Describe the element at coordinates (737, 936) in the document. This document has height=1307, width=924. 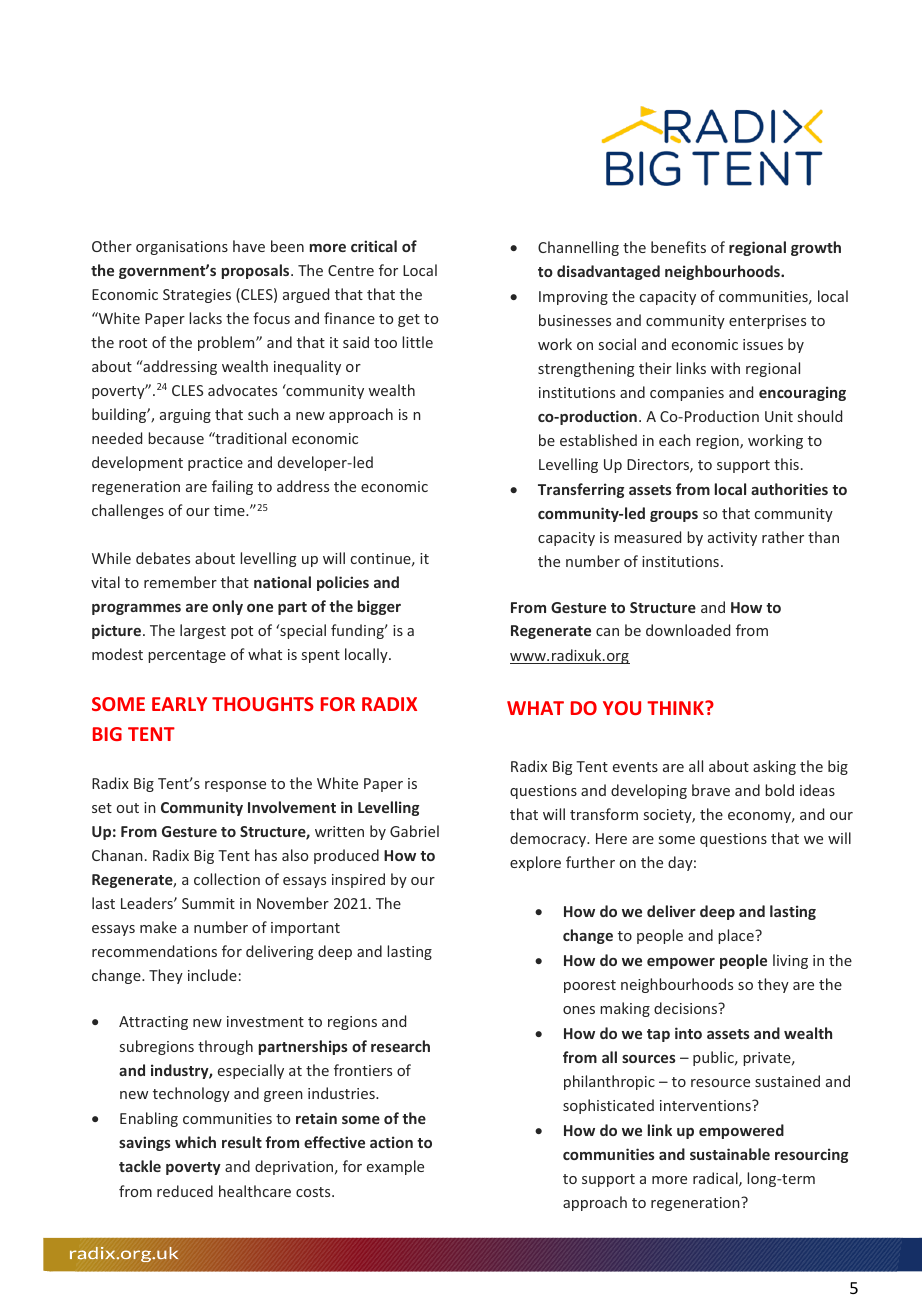
I see `place` at that location.
